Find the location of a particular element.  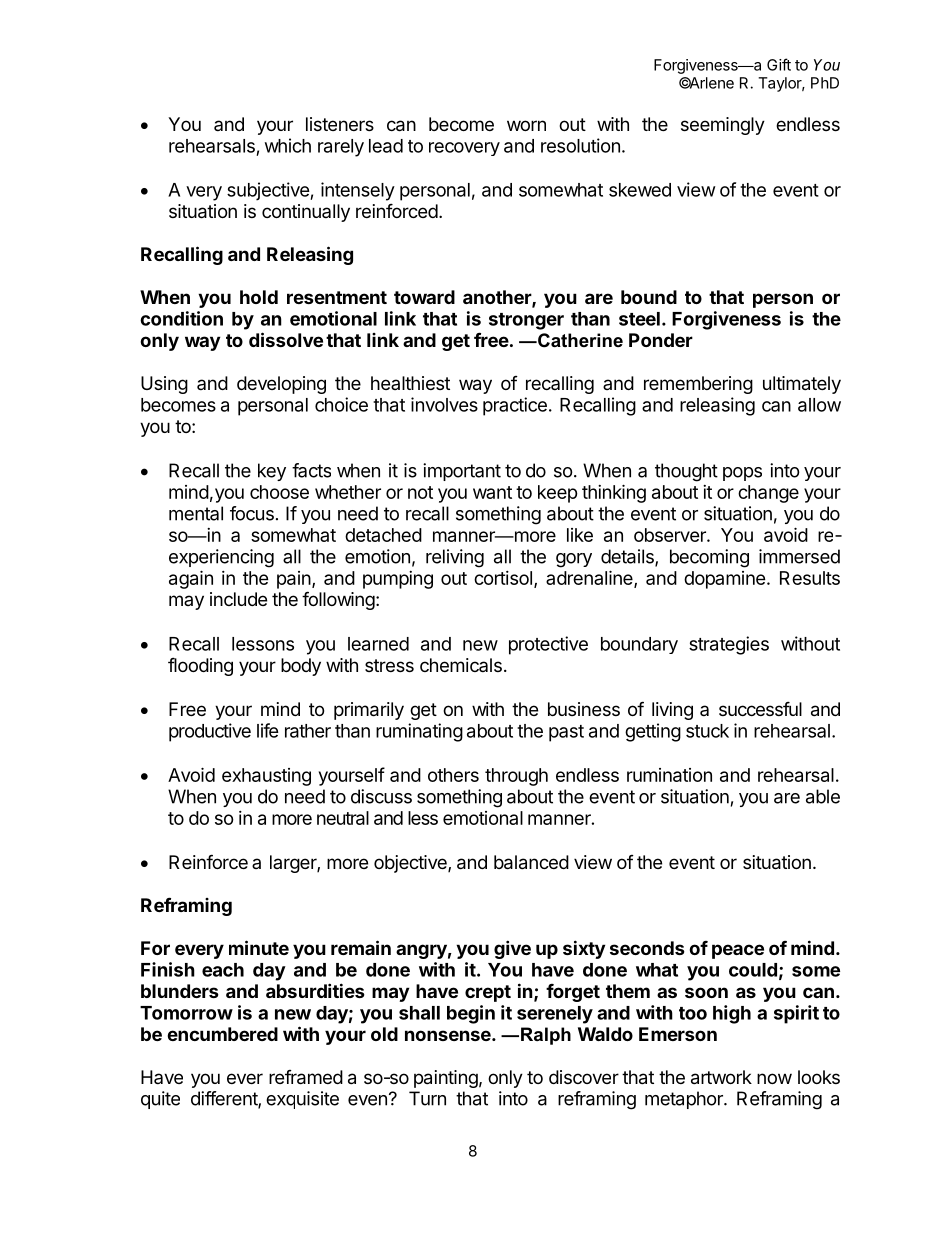

pops is located at coordinates (742, 474).
